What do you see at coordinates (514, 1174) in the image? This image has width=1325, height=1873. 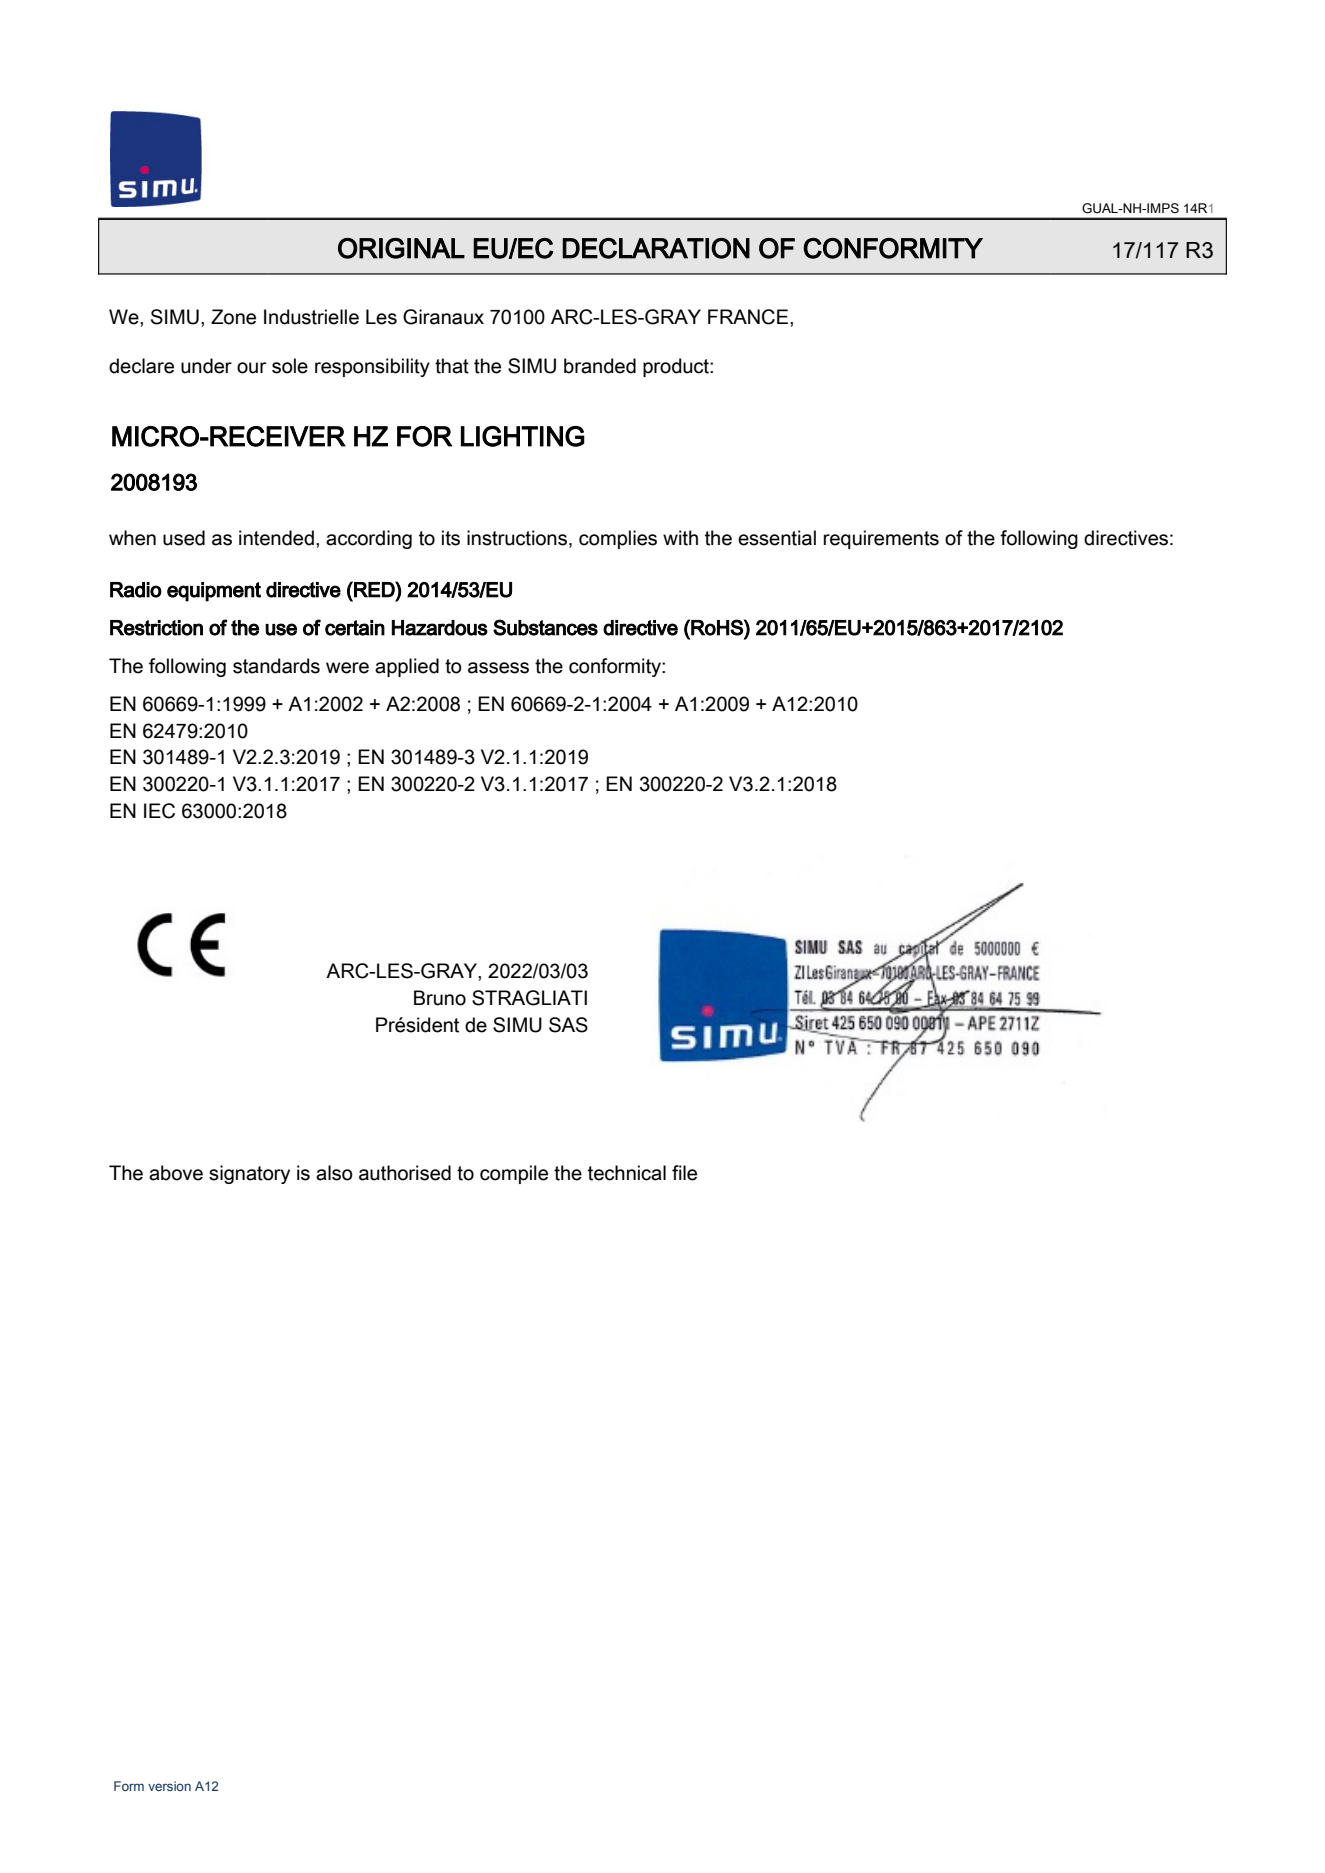 I see `compile` at bounding box center [514, 1174].
